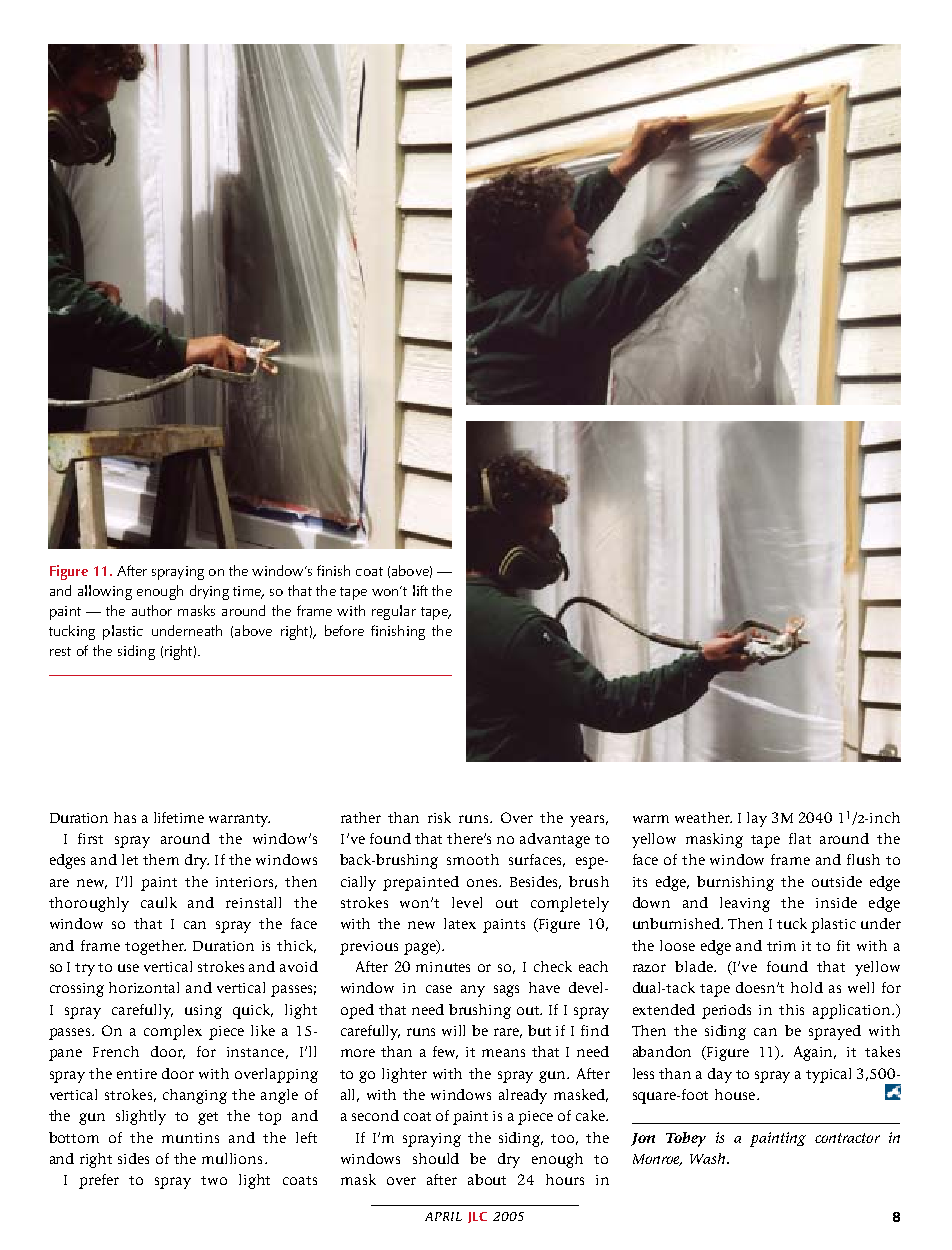  What do you see at coordinates (394, 612) in the screenshot?
I see `regular` at bounding box center [394, 612].
